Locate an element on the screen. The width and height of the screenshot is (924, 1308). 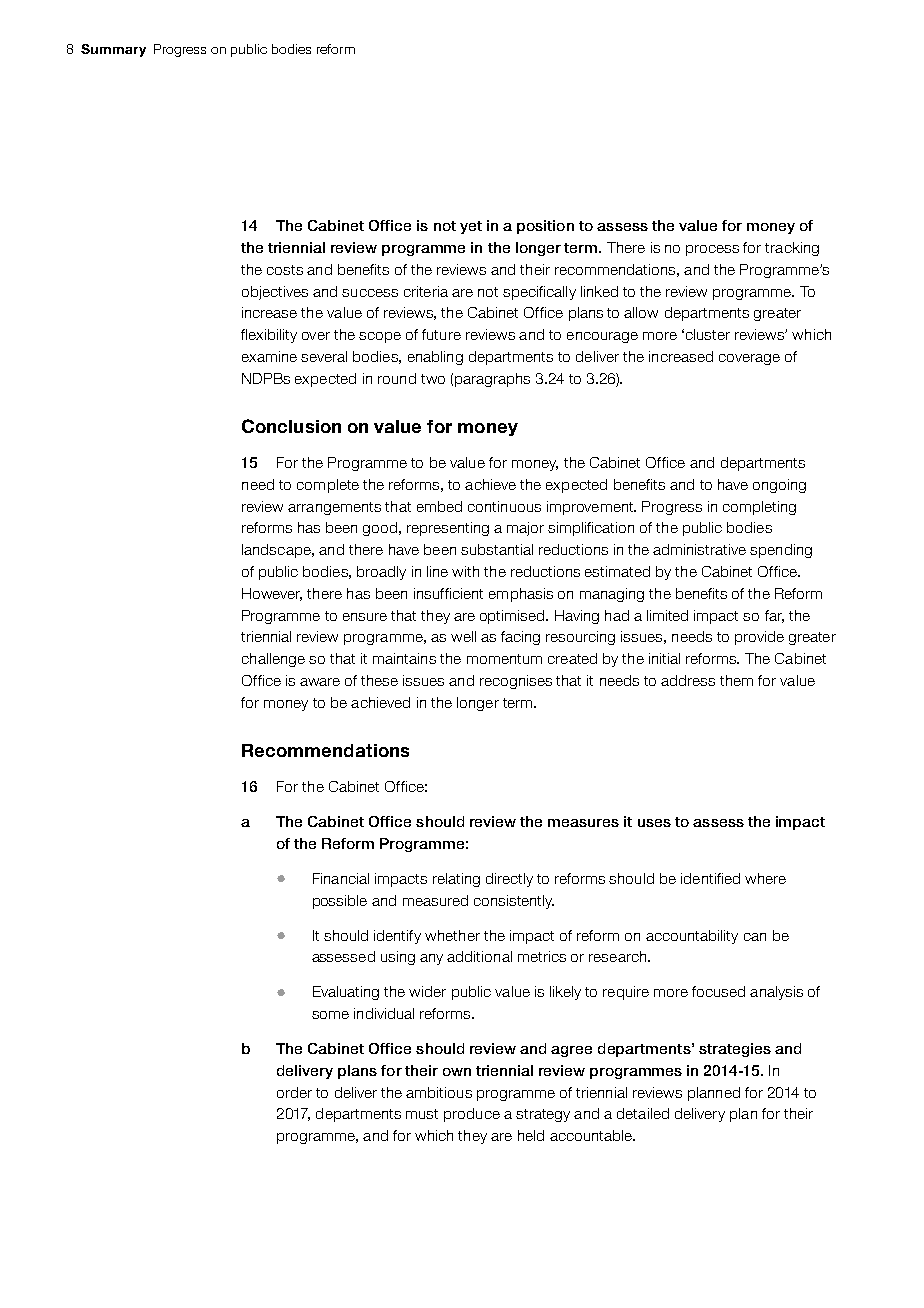
uses is located at coordinates (654, 823).
